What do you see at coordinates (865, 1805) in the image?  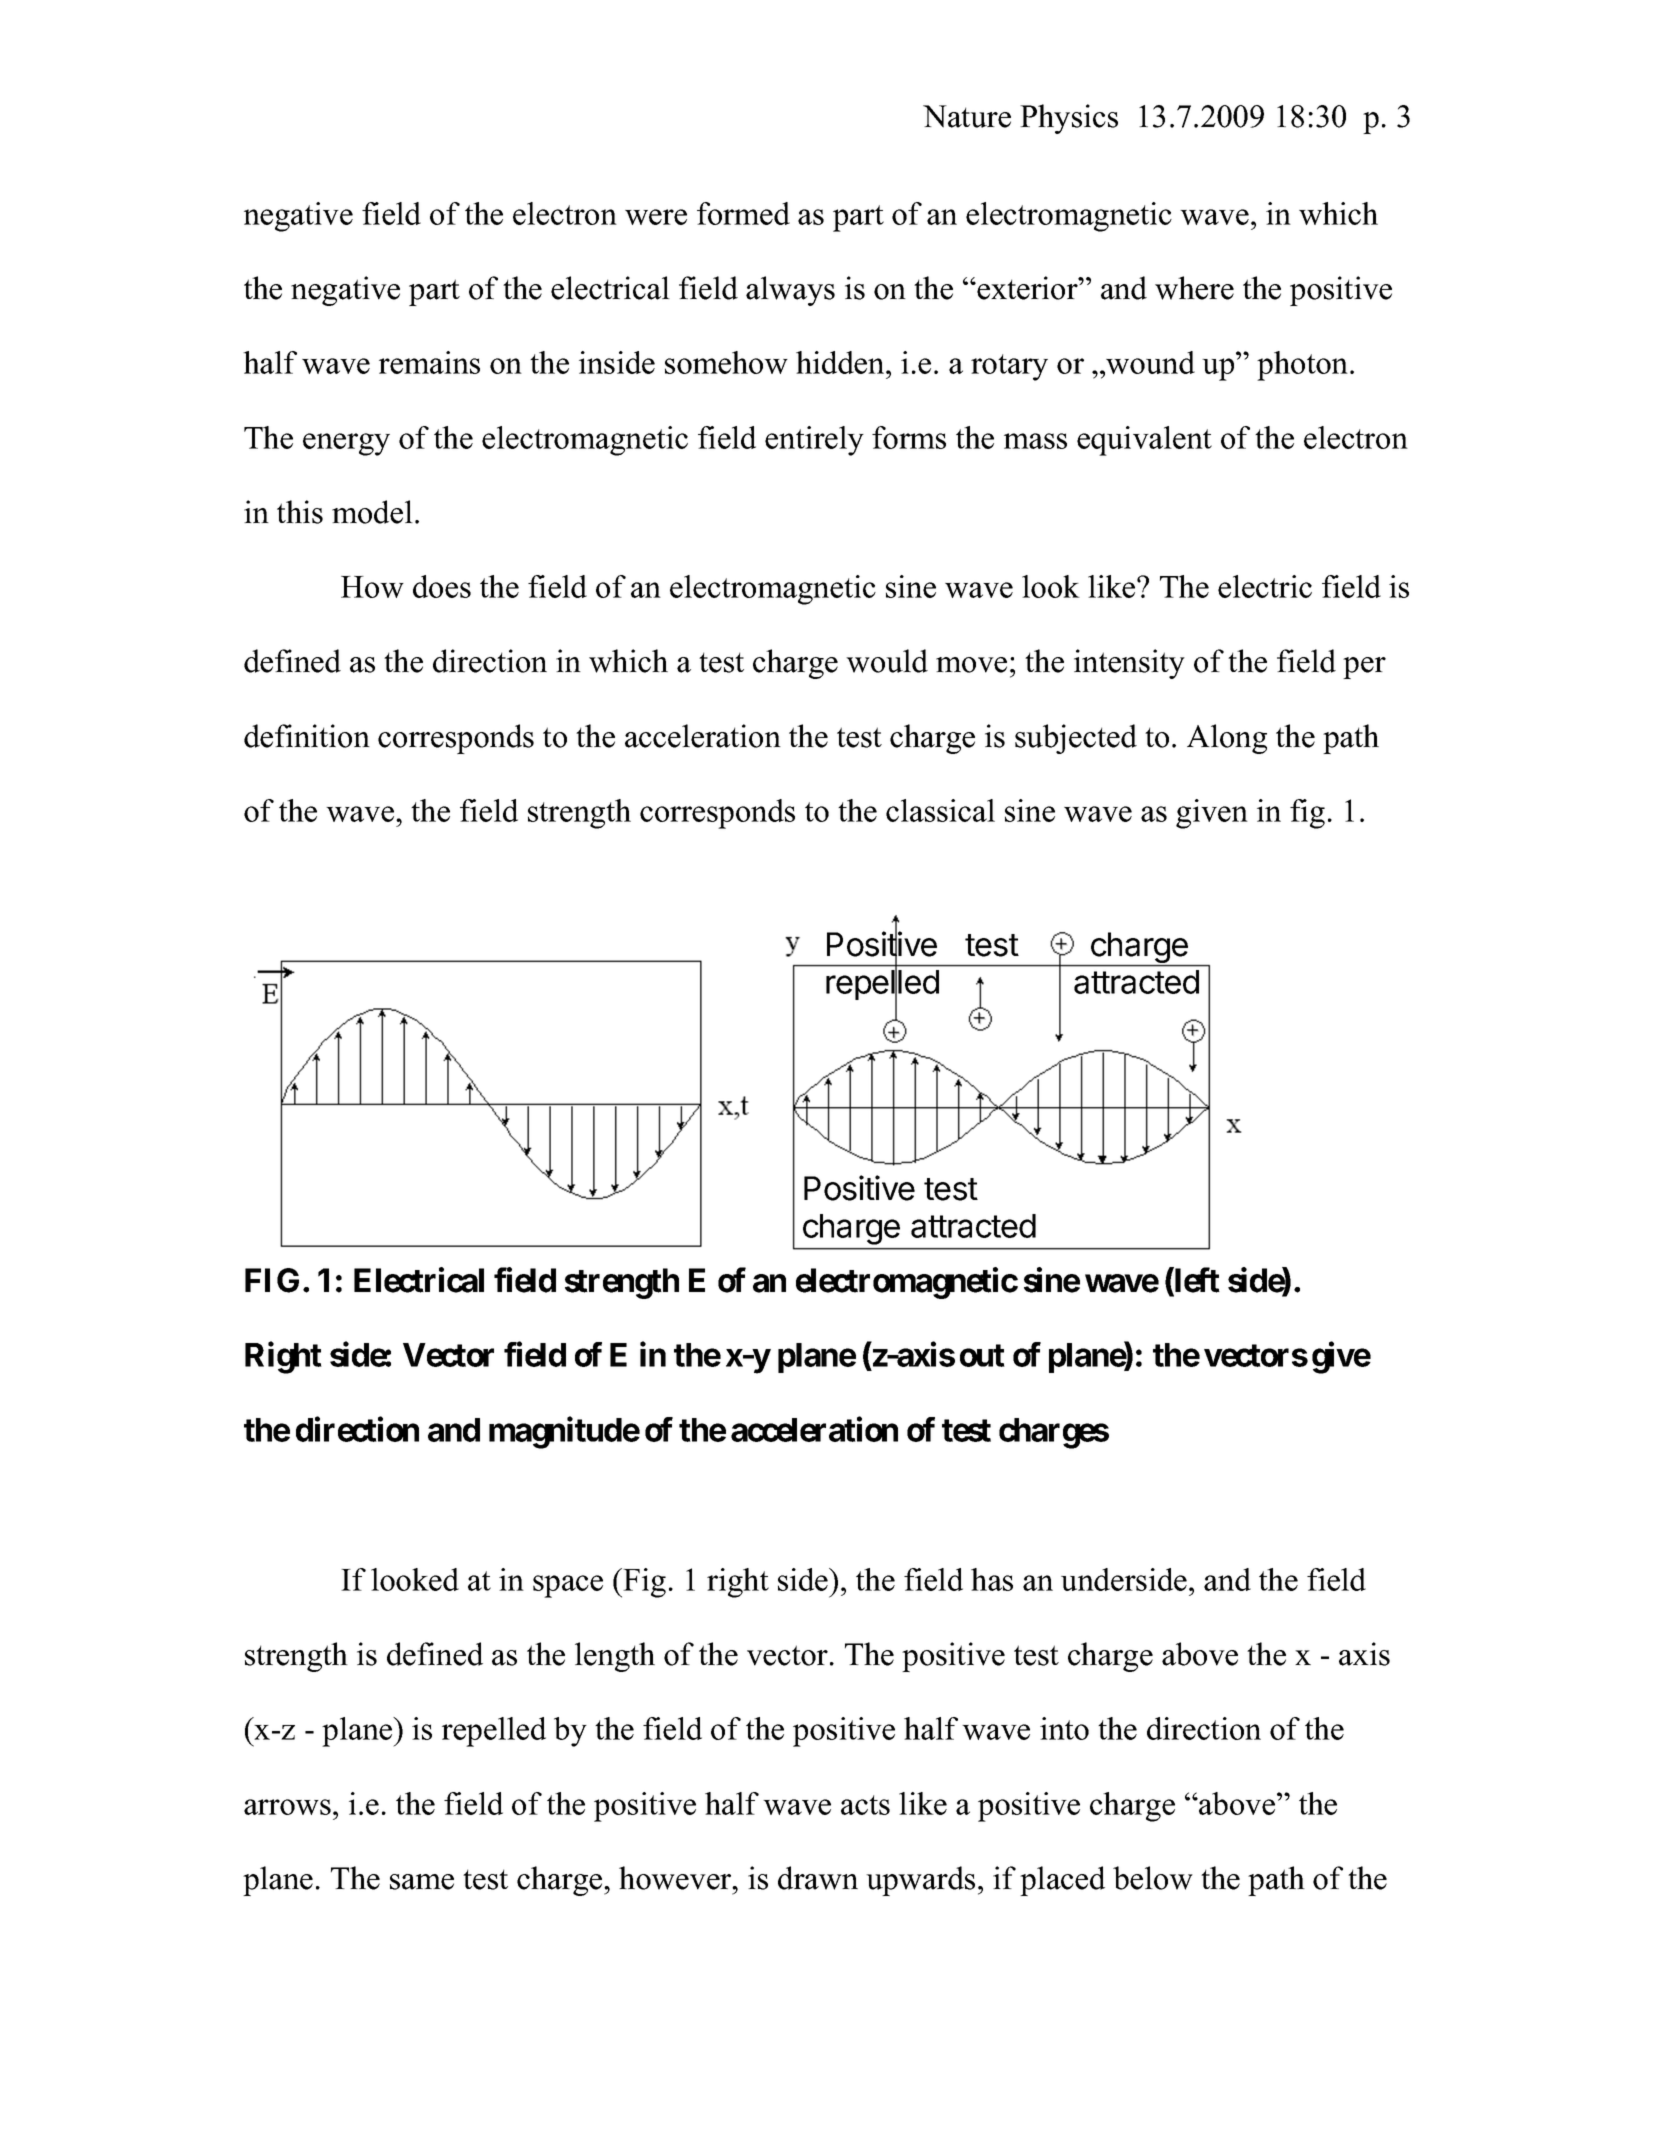 I see `acts` at bounding box center [865, 1805].
